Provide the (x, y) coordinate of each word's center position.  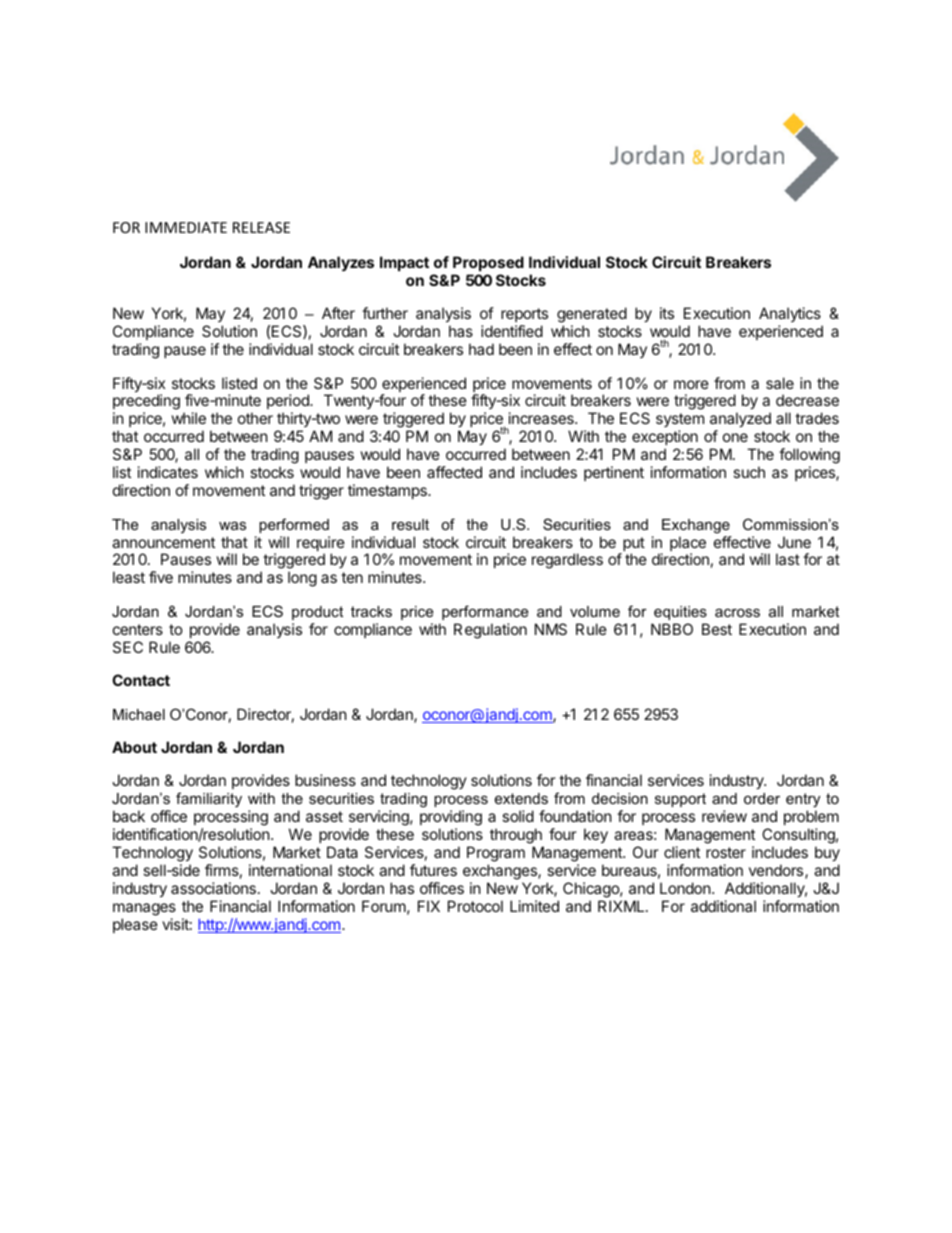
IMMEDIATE (186, 227)
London (685, 888)
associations (213, 888)
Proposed (488, 263)
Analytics (791, 316)
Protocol (475, 906)
